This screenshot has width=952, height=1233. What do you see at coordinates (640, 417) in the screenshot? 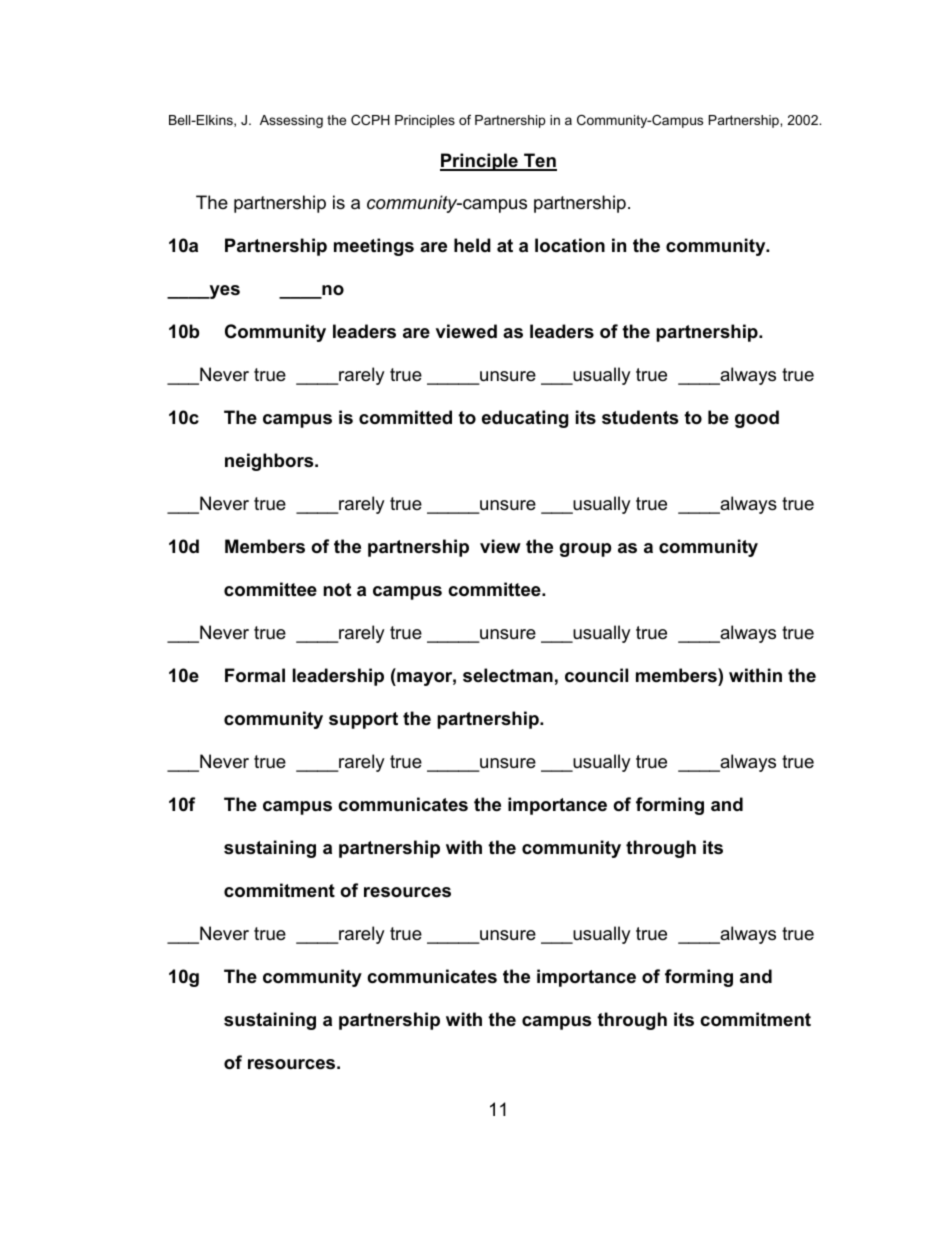
I see `students` at bounding box center [640, 417].
